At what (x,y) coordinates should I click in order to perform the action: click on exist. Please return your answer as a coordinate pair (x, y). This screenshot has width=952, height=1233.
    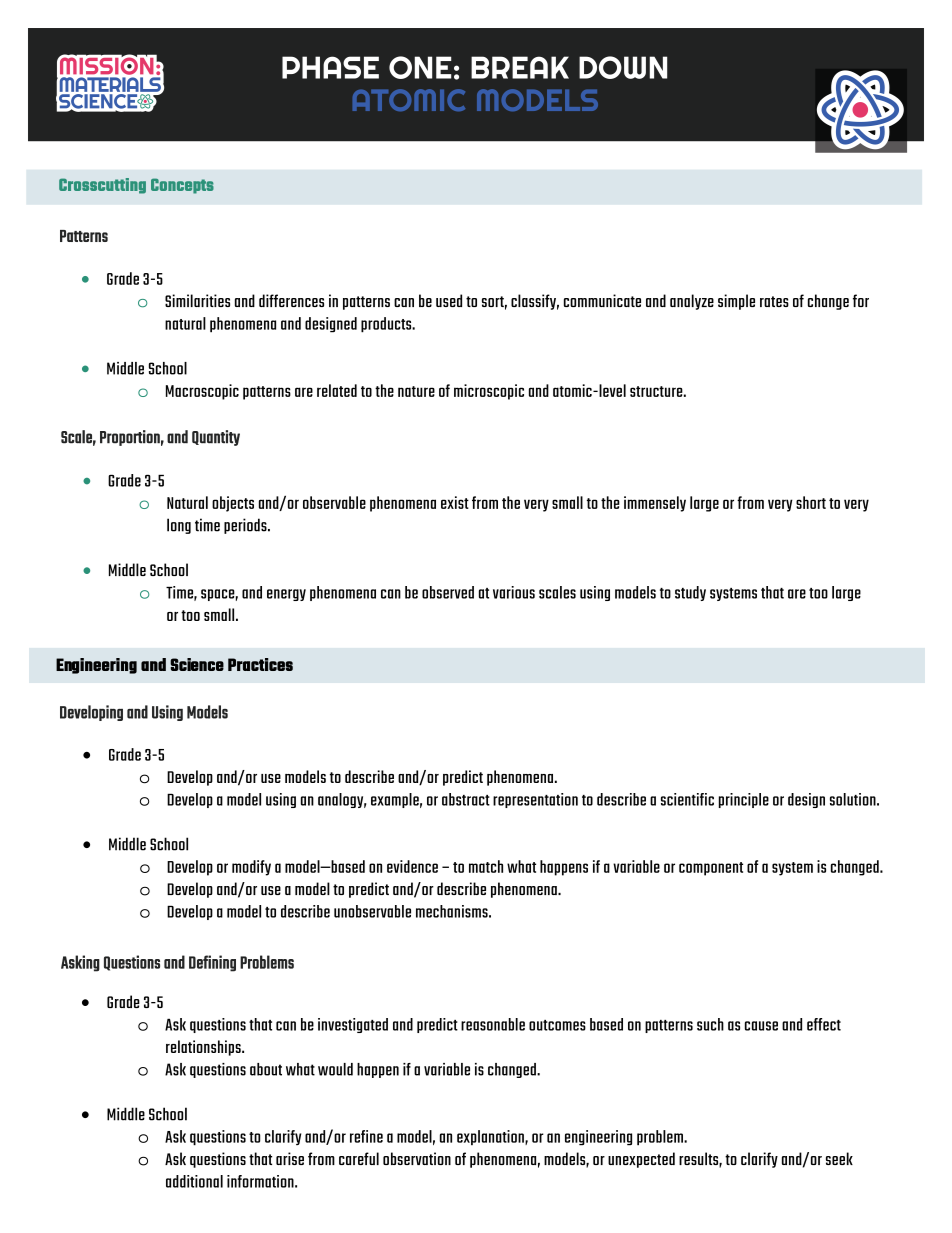
    Looking at the image, I should click on (455, 502).
